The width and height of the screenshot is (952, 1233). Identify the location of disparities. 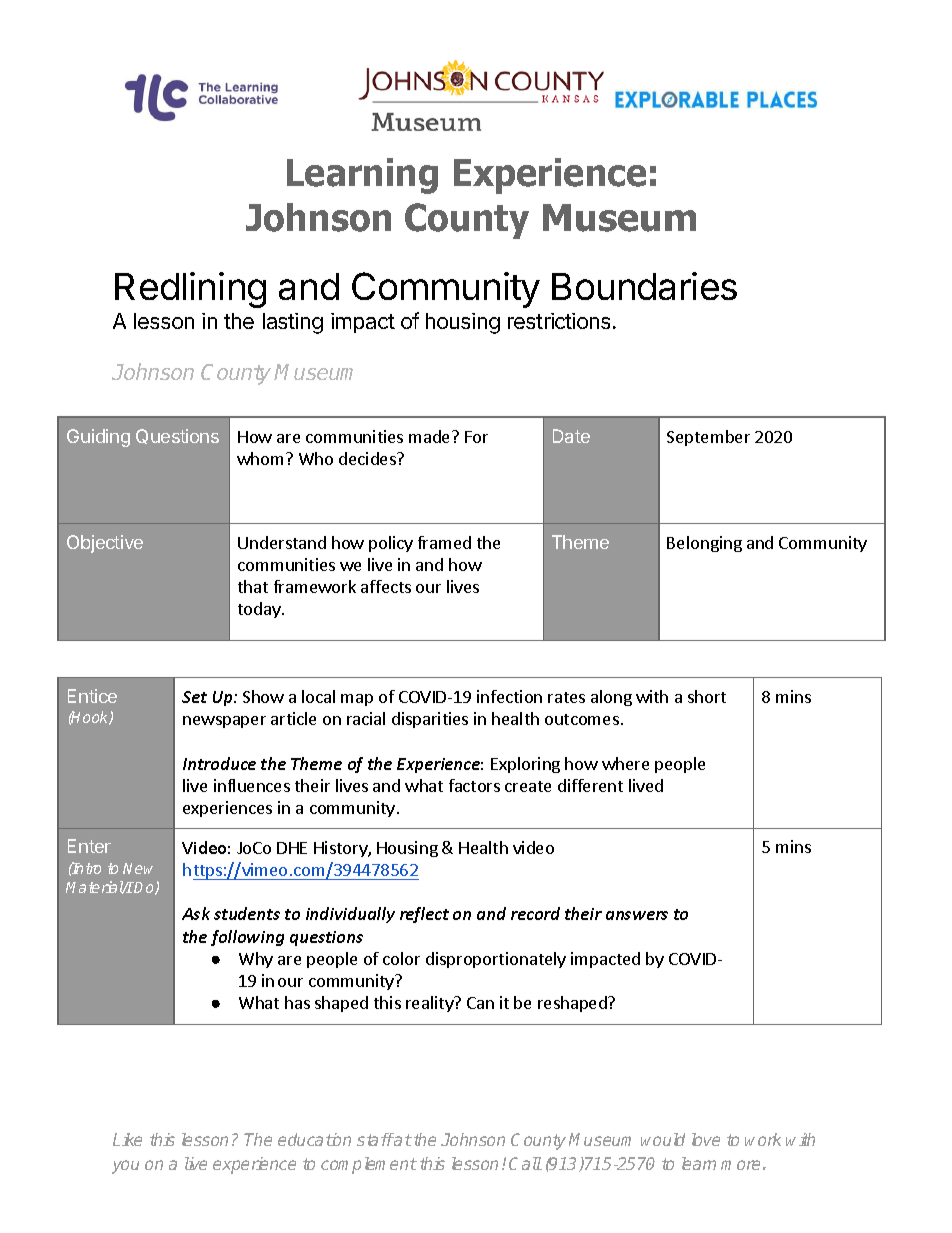
(430, 720).
